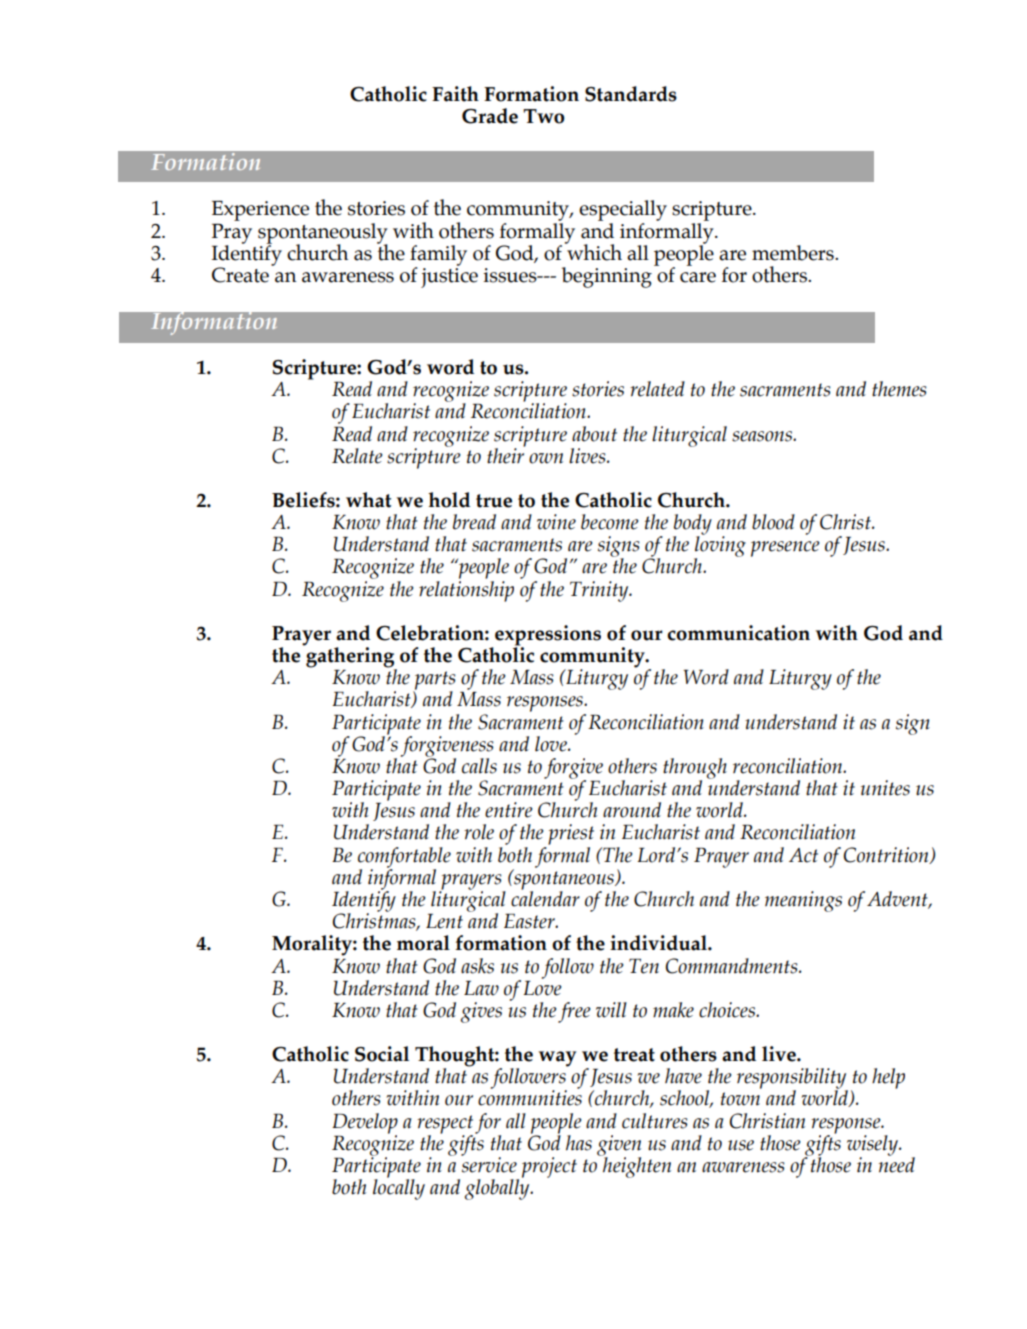  Describe the element at coordinates (803, 901) in the image. I see `meanings` at that location.
